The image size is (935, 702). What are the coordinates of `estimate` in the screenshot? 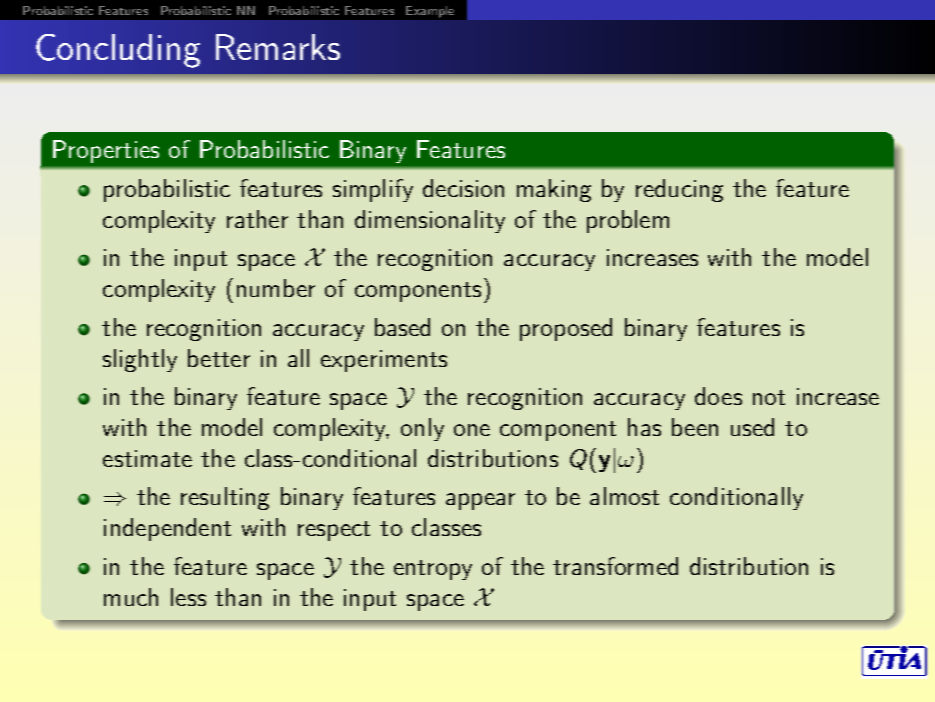 It's located at (147, 458).
